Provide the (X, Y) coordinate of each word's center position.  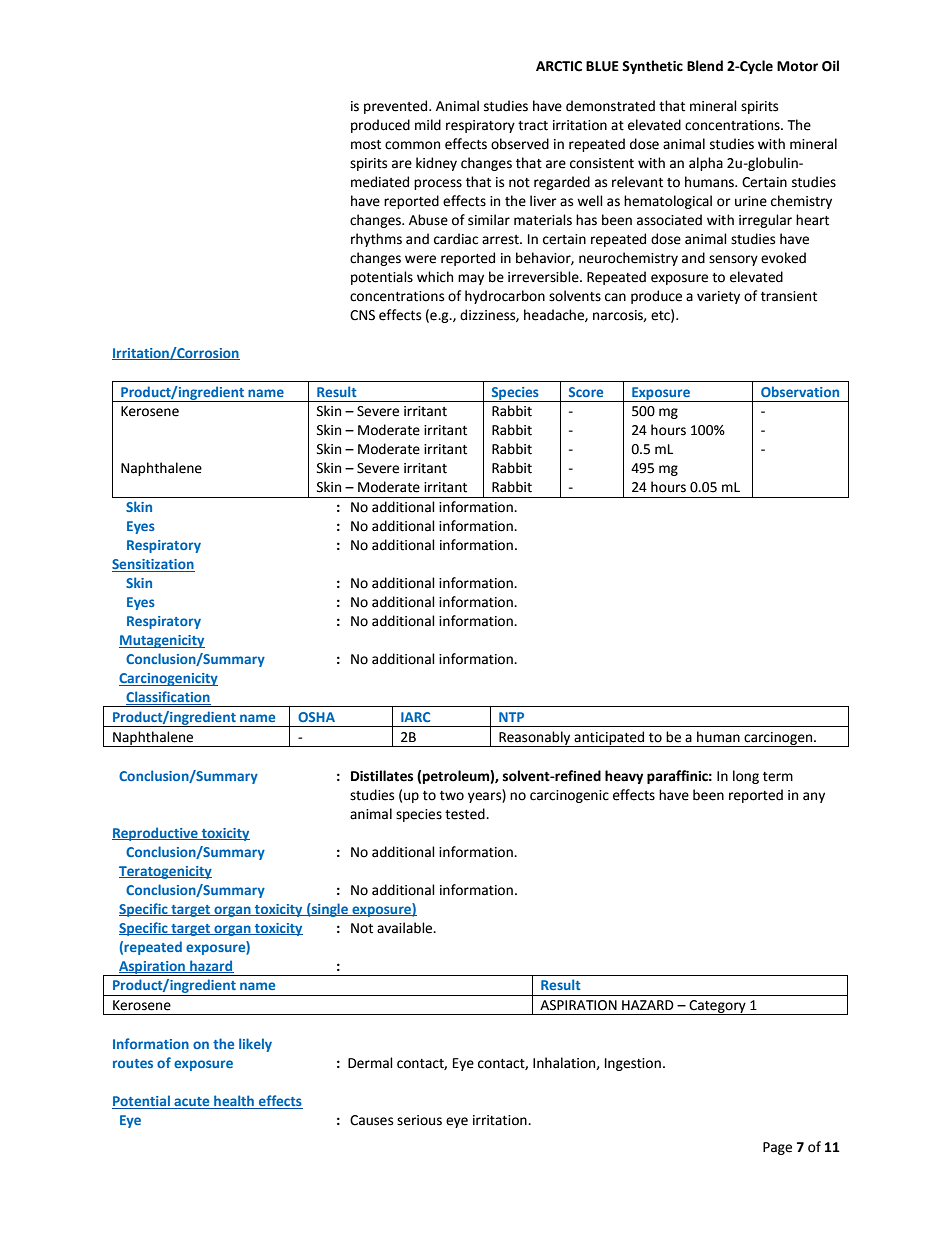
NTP (511, 717)
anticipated (609, 739)
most (366, 145)
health (234, 1102)
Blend (705, 66)
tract (533, 126)
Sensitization (153, 565)
